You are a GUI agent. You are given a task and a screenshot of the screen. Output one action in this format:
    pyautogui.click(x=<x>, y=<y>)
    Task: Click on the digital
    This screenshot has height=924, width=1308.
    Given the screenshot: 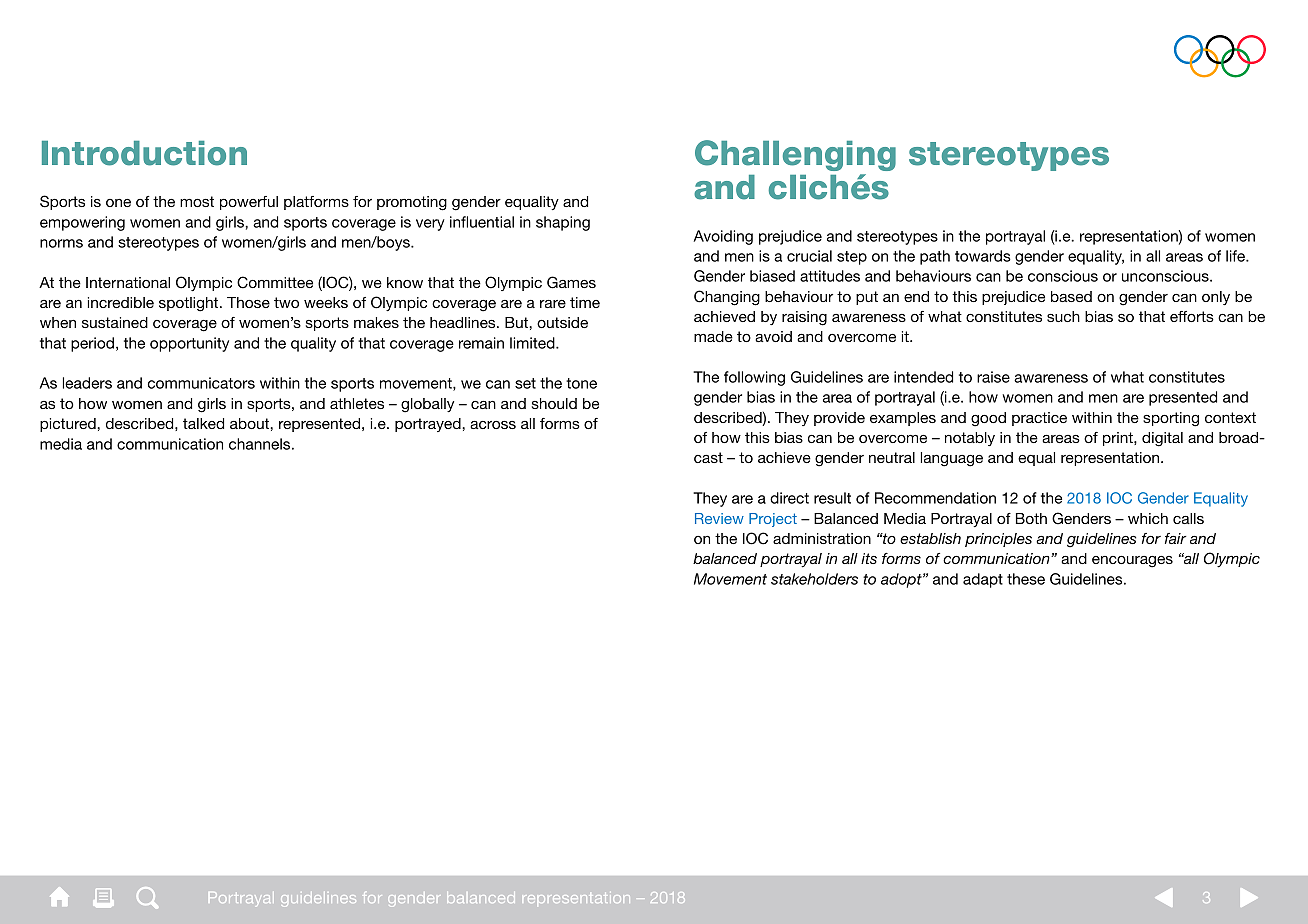 What is the action you would take?
    pyautogui.click(x=1162, y=439)
